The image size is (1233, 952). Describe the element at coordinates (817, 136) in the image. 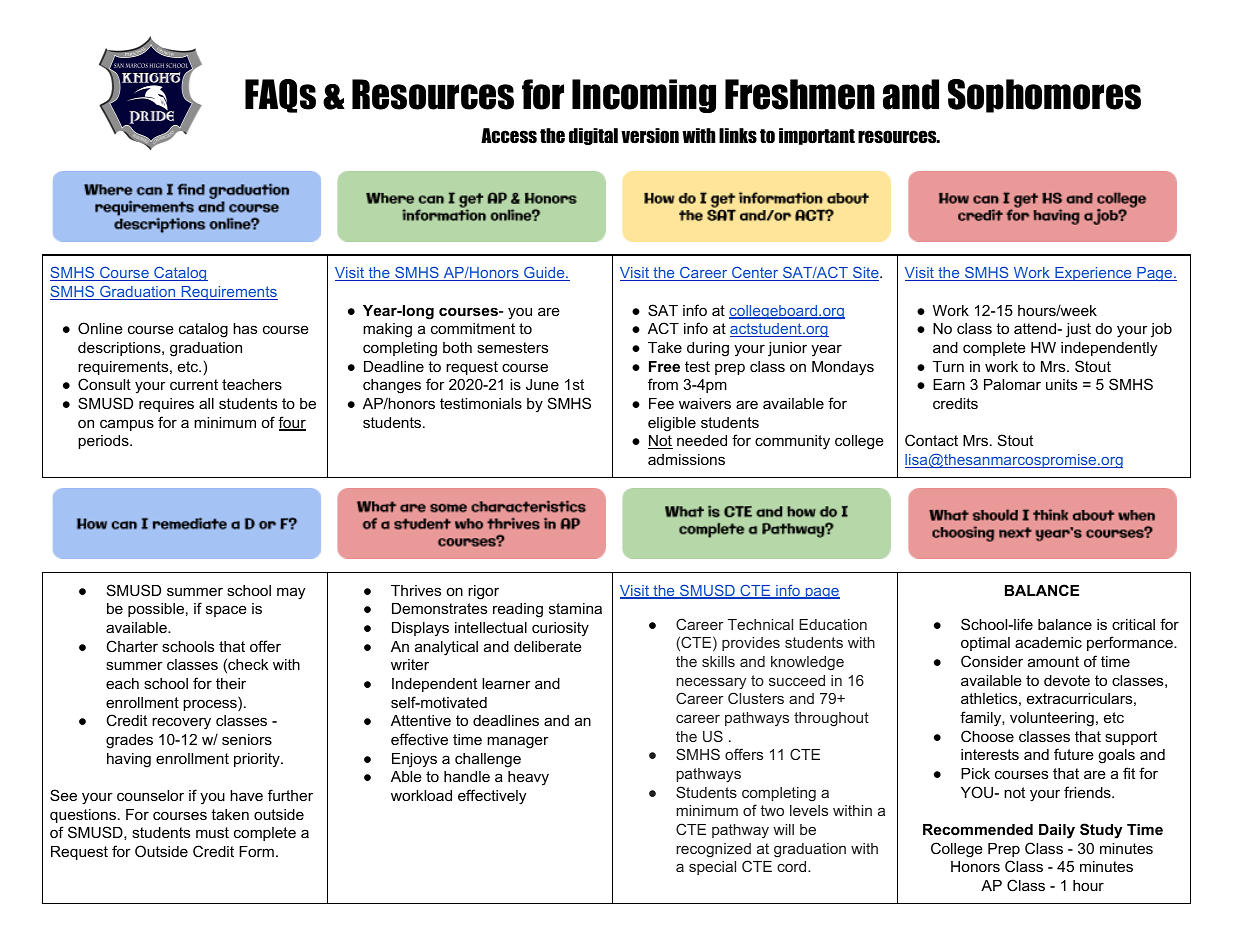

I see `important` at that location.
